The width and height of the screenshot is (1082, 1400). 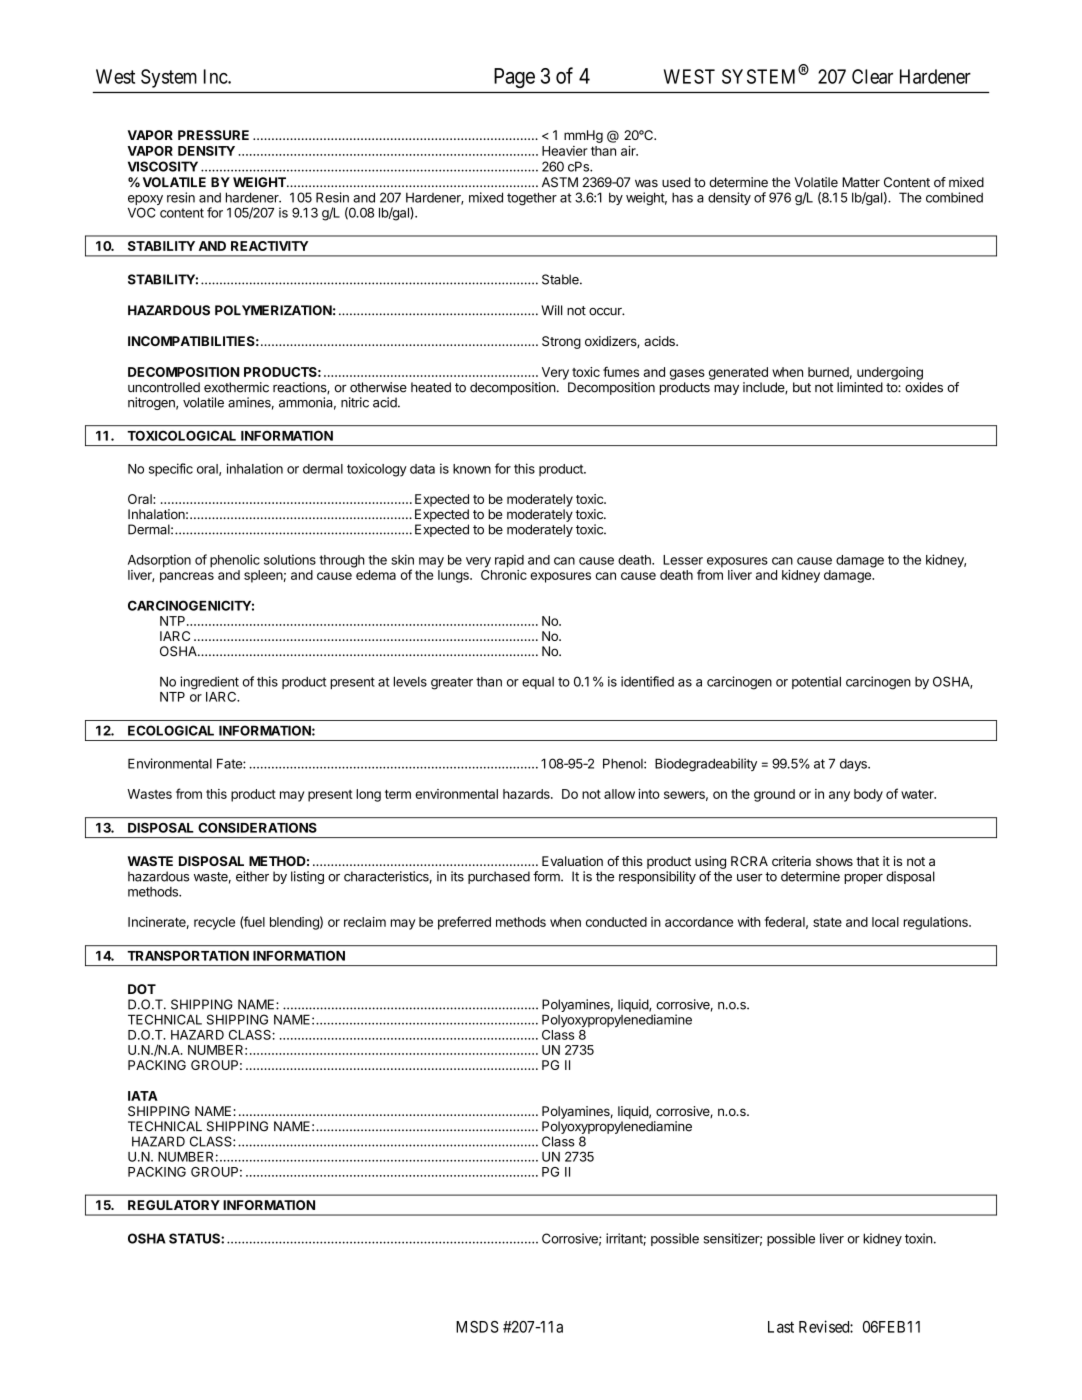 What do you see at coordinates (236, 387) in the screenshot?
I see `exothermic` at bounding box center [236, 387].
